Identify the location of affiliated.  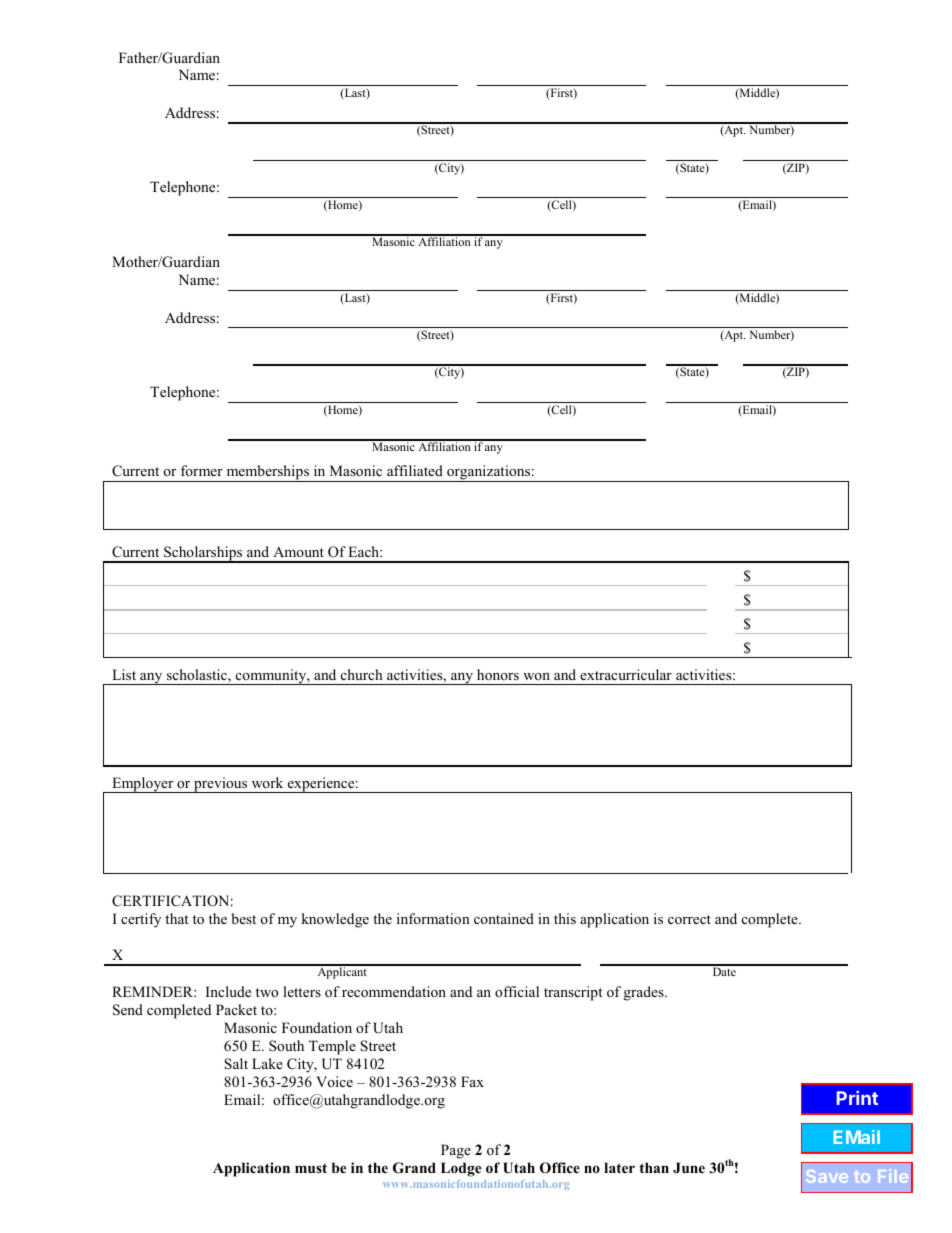
(415, 470).
